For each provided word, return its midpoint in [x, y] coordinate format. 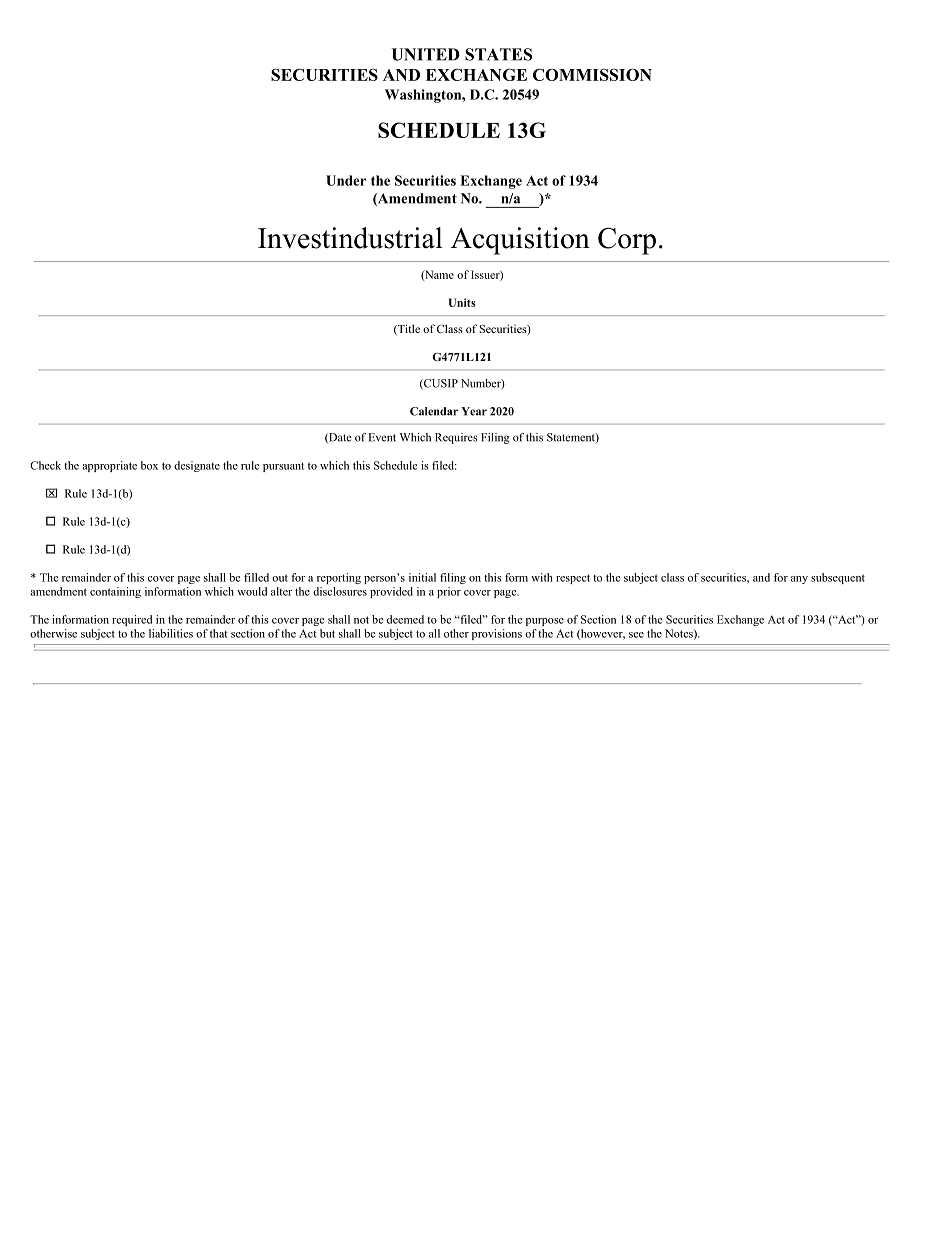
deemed [405, 619]
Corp [627, 241]
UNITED [426, 54]
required [132, 620]
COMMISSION [592, 74]
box [149, 465]
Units [462, 302]
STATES [498, 54]
